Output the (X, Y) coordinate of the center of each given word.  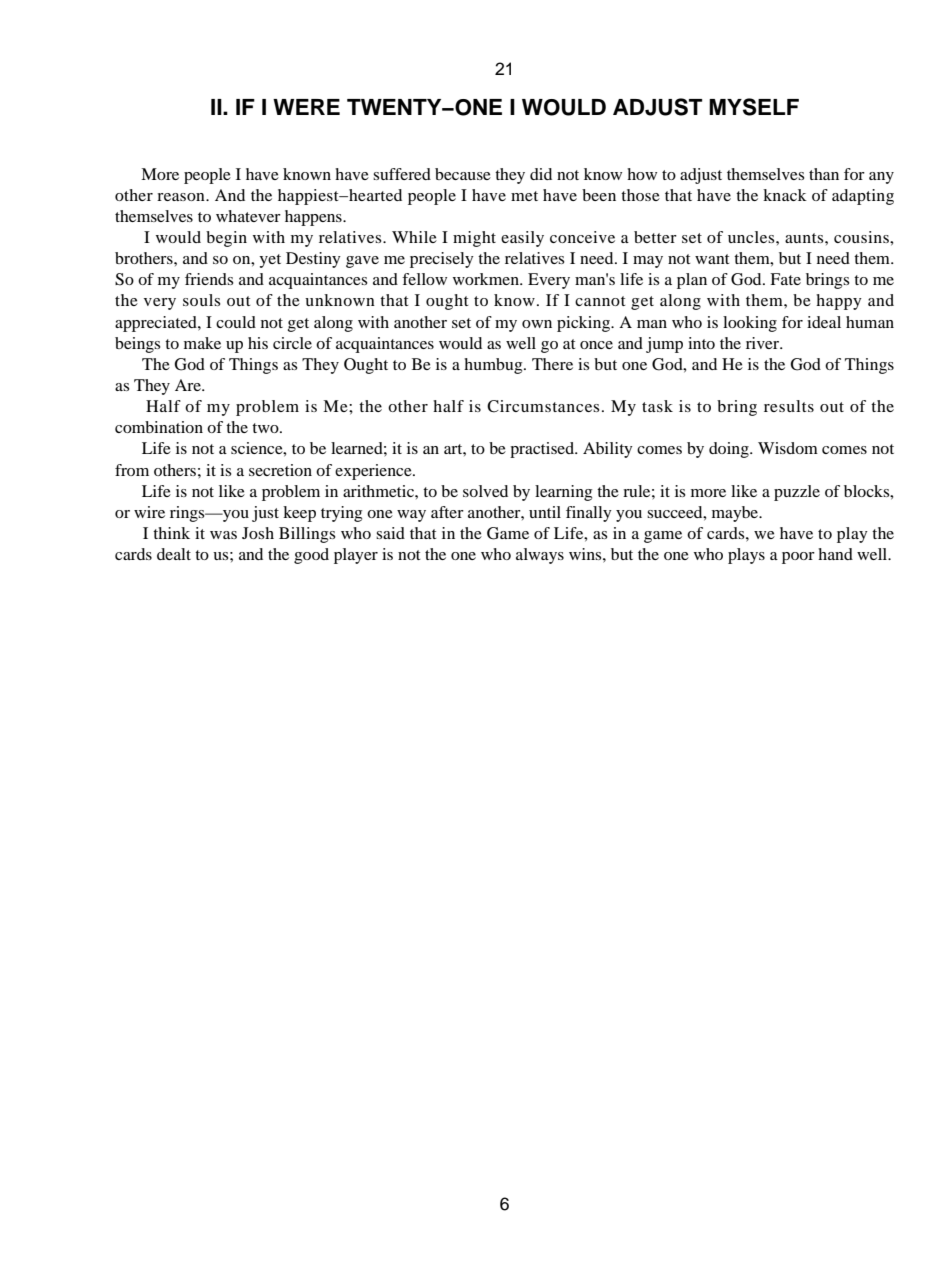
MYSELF (754, 107)
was (223, 535)
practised (543, 450)
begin (226, 239)
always (540, 556)
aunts (805, 238)
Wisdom (788, 448)
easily (522, 239)
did (541, 174)
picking (584, 324)
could (236, 322)
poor (798, 558)
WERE (306, 107)
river (764, 343)
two (266, 428)
